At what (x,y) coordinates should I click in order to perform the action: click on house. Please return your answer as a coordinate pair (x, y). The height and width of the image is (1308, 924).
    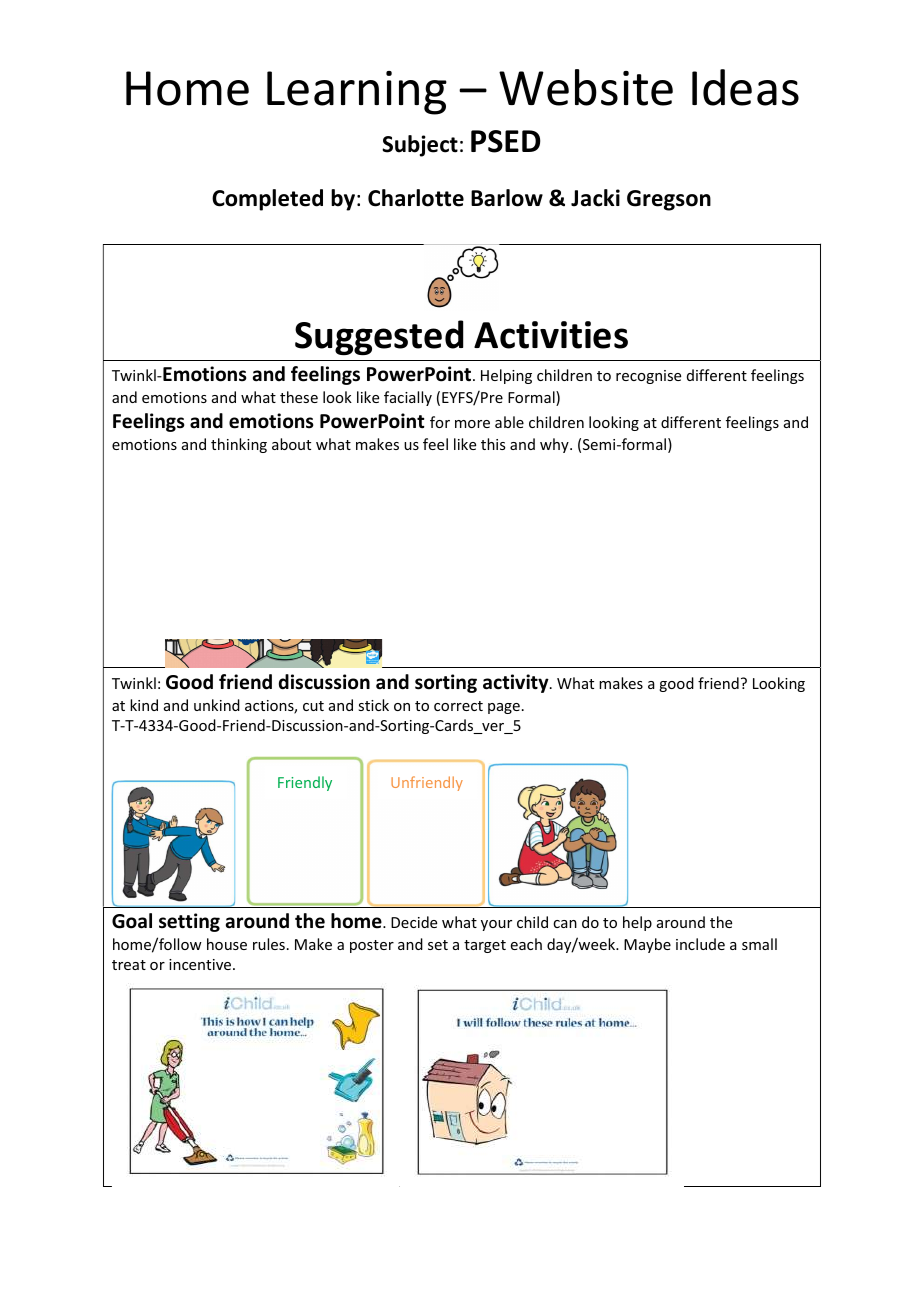
    Looking at the image, I should click on (227, 944).
